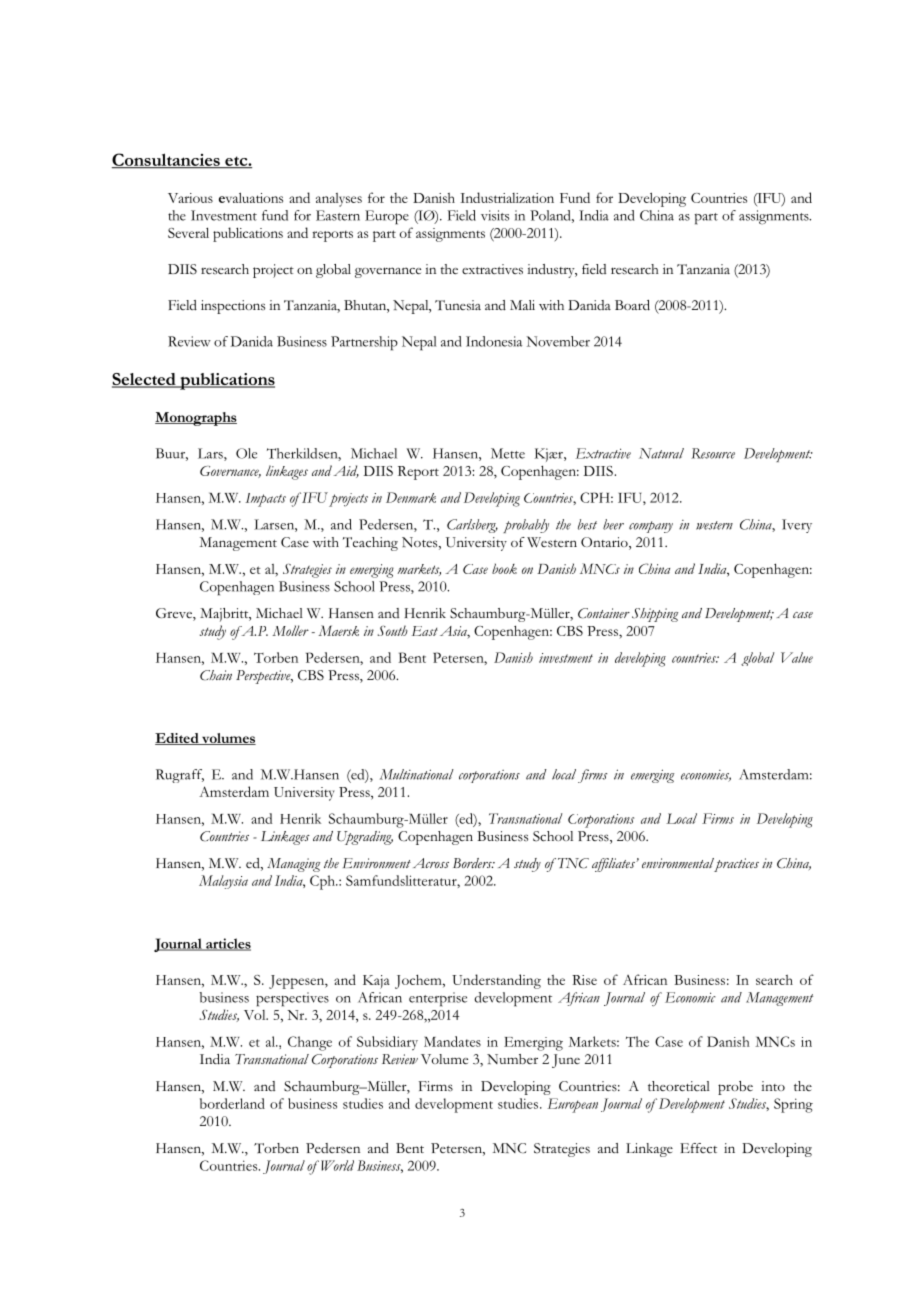  Describe the element at coordinates (216, 675) in the screenshot. I see `Chain` at that location.
